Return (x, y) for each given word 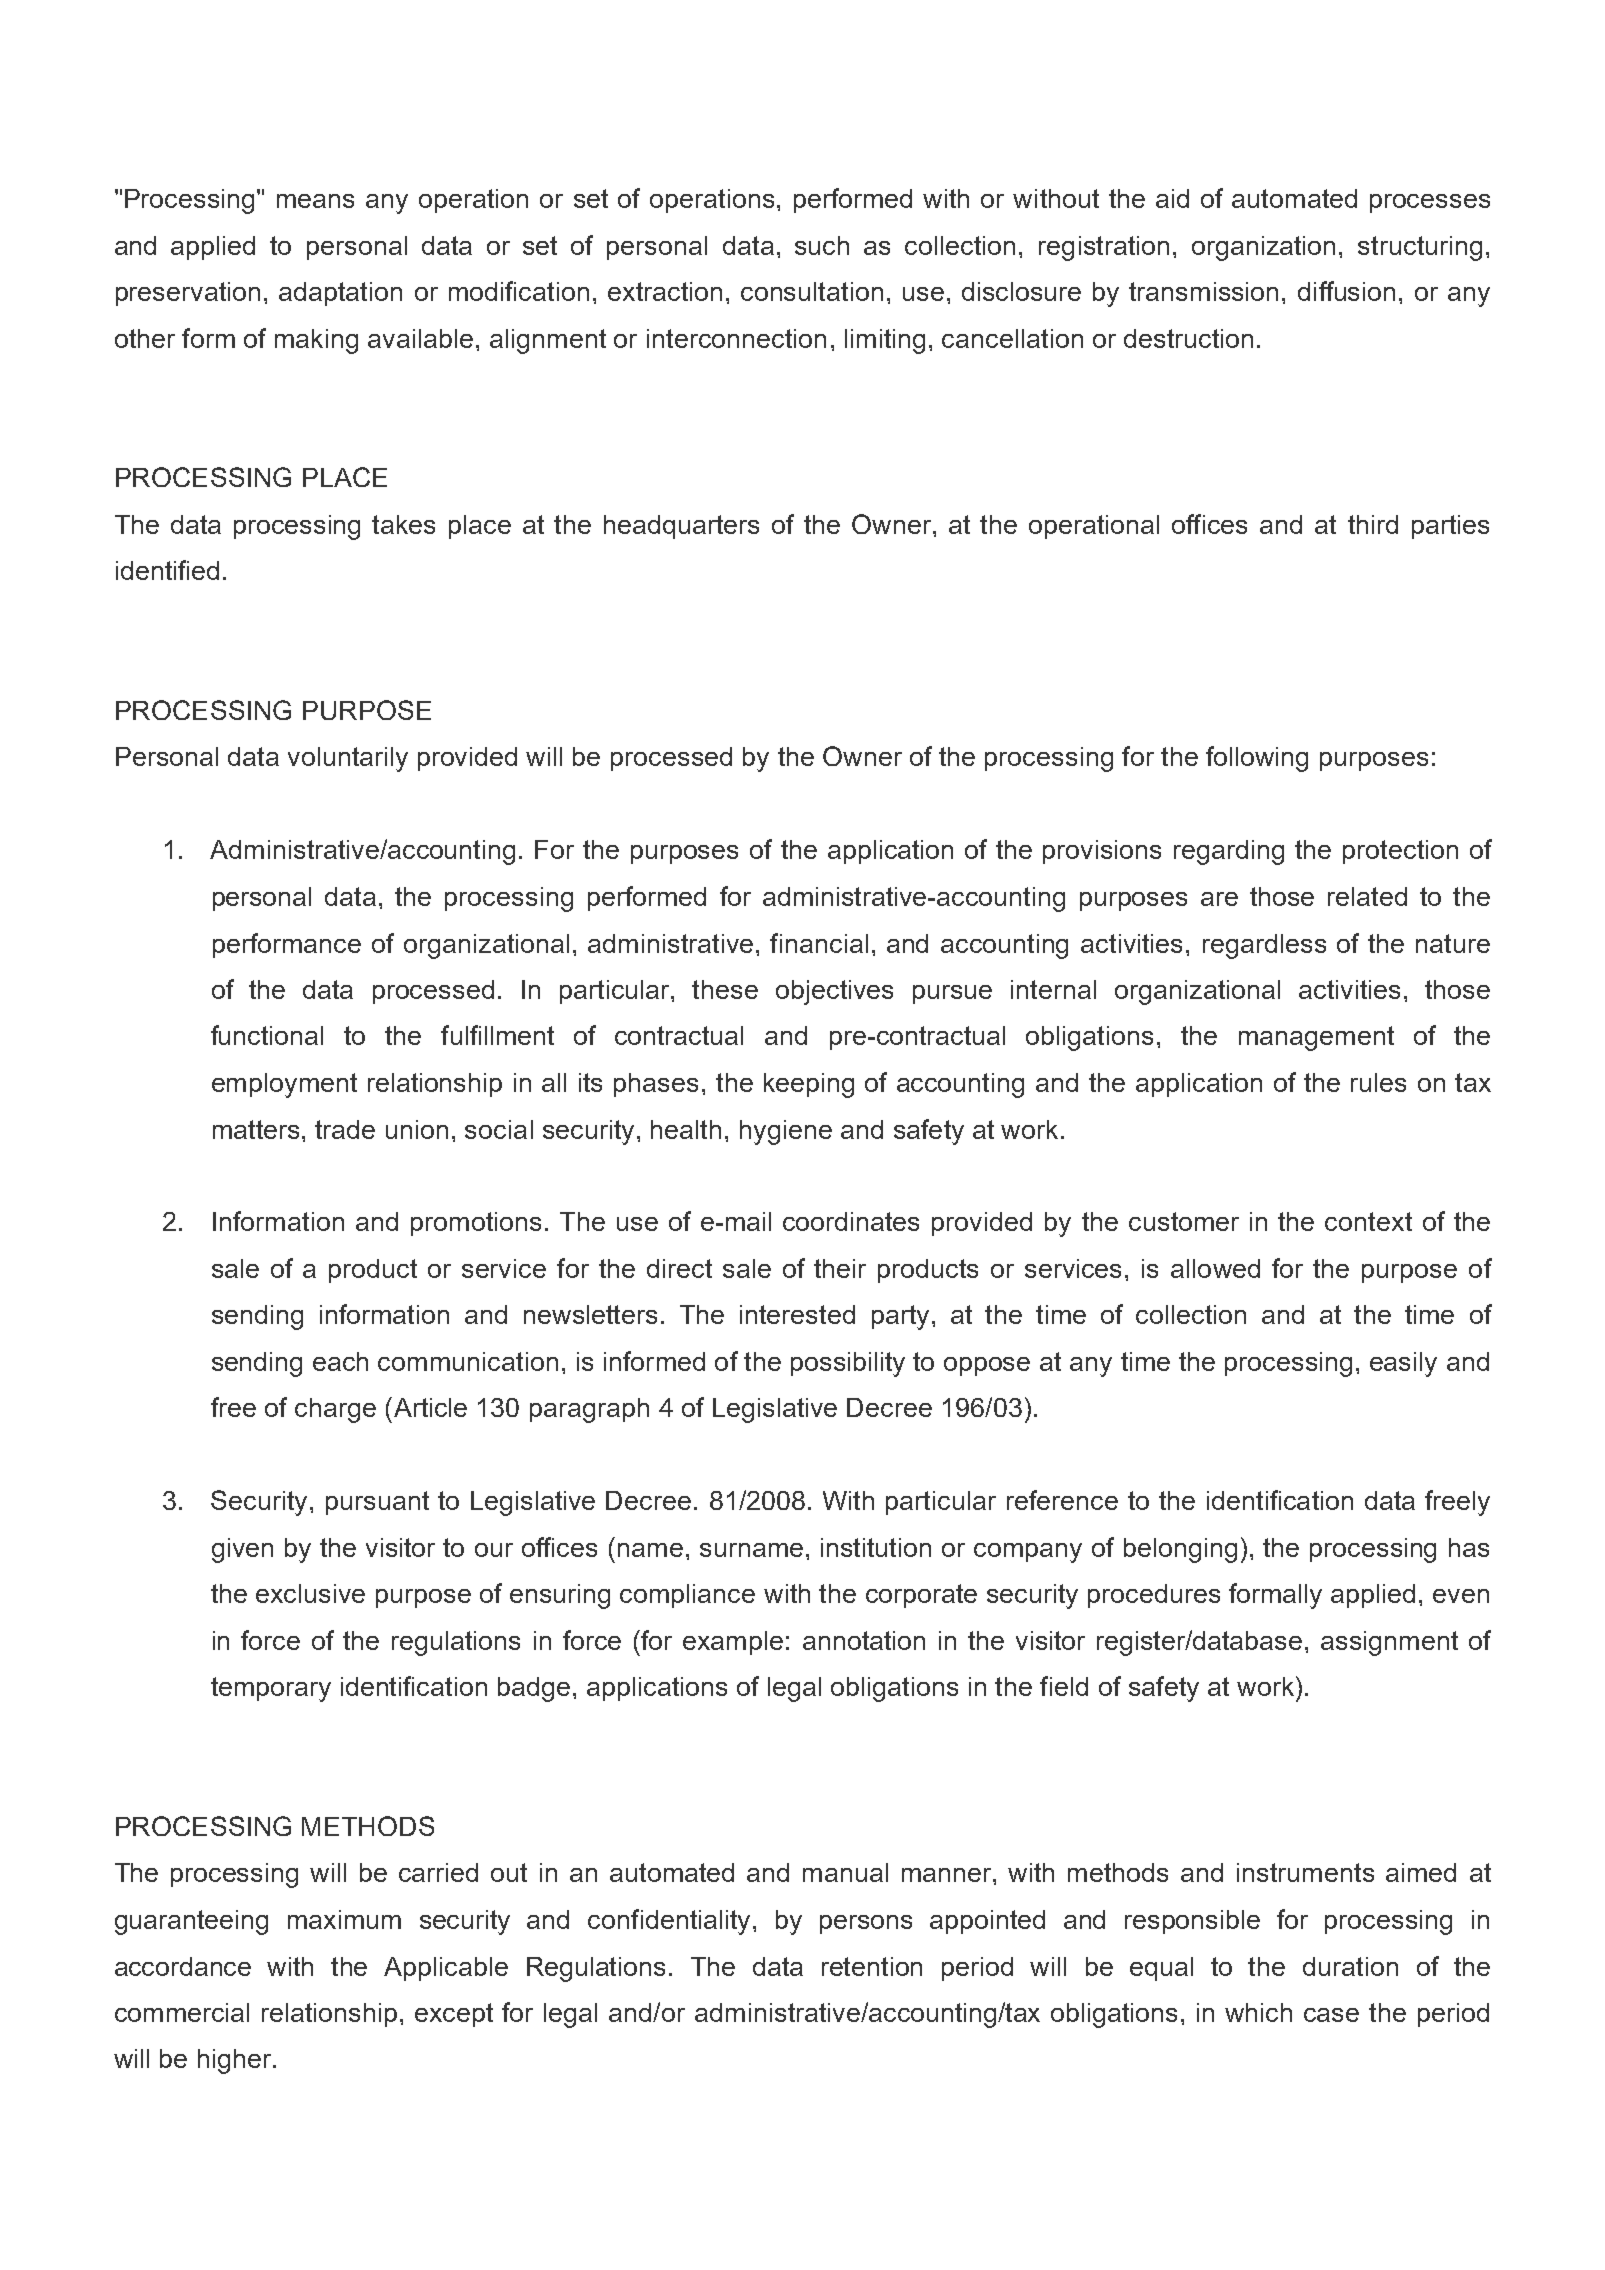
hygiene (786, 1132)
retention (872, 1966)
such (822, 245)
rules (1378, 1082)
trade (345, 1129)
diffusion (1346, 291)
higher (236, 2061)
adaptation (340, 294)
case (1331, 2015)
